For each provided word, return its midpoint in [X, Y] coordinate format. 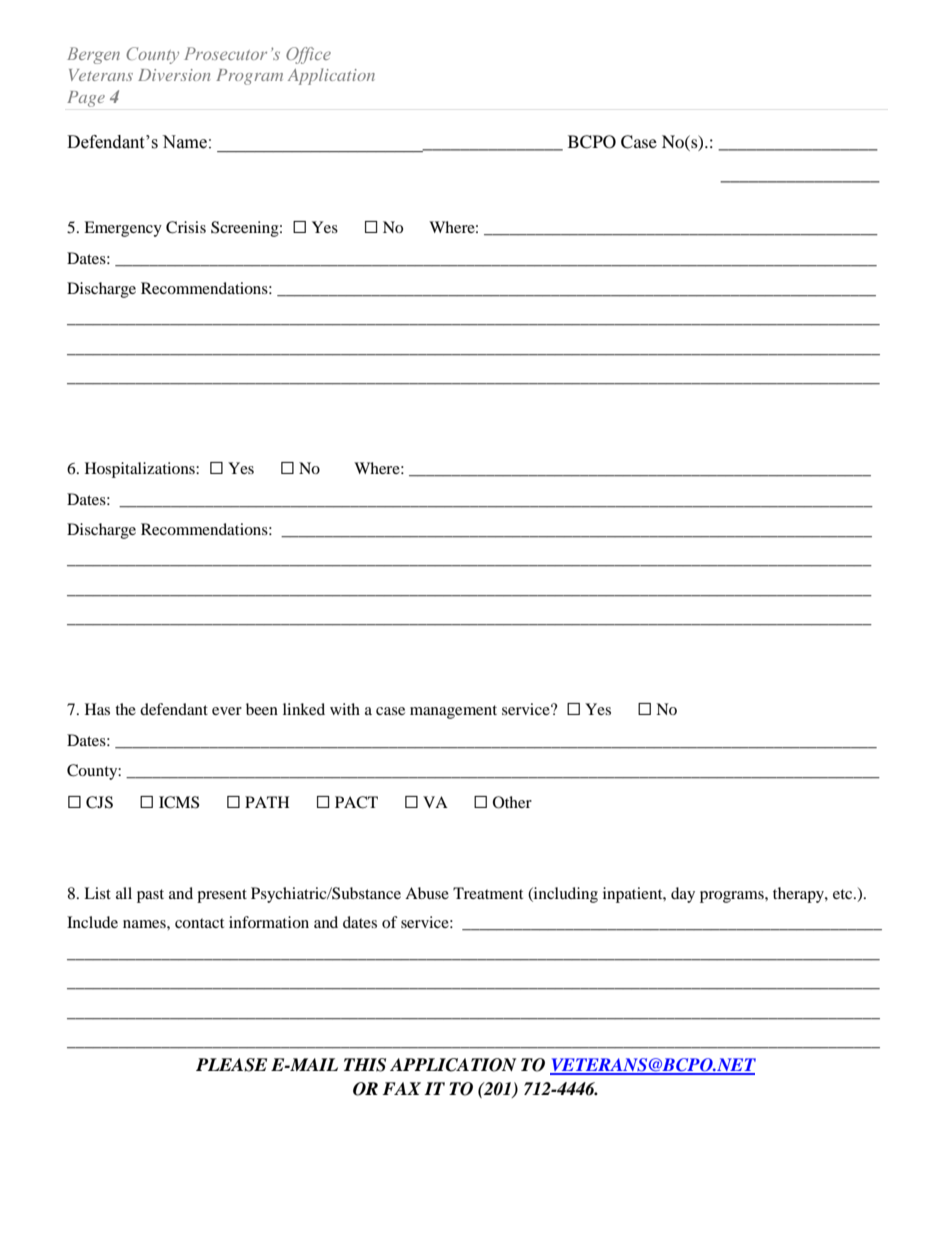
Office [308, 55]
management [453, 712]
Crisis [186, 227]
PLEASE [231, 1065]
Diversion [174, 75]
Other [512, 802]
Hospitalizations [141, 470]
